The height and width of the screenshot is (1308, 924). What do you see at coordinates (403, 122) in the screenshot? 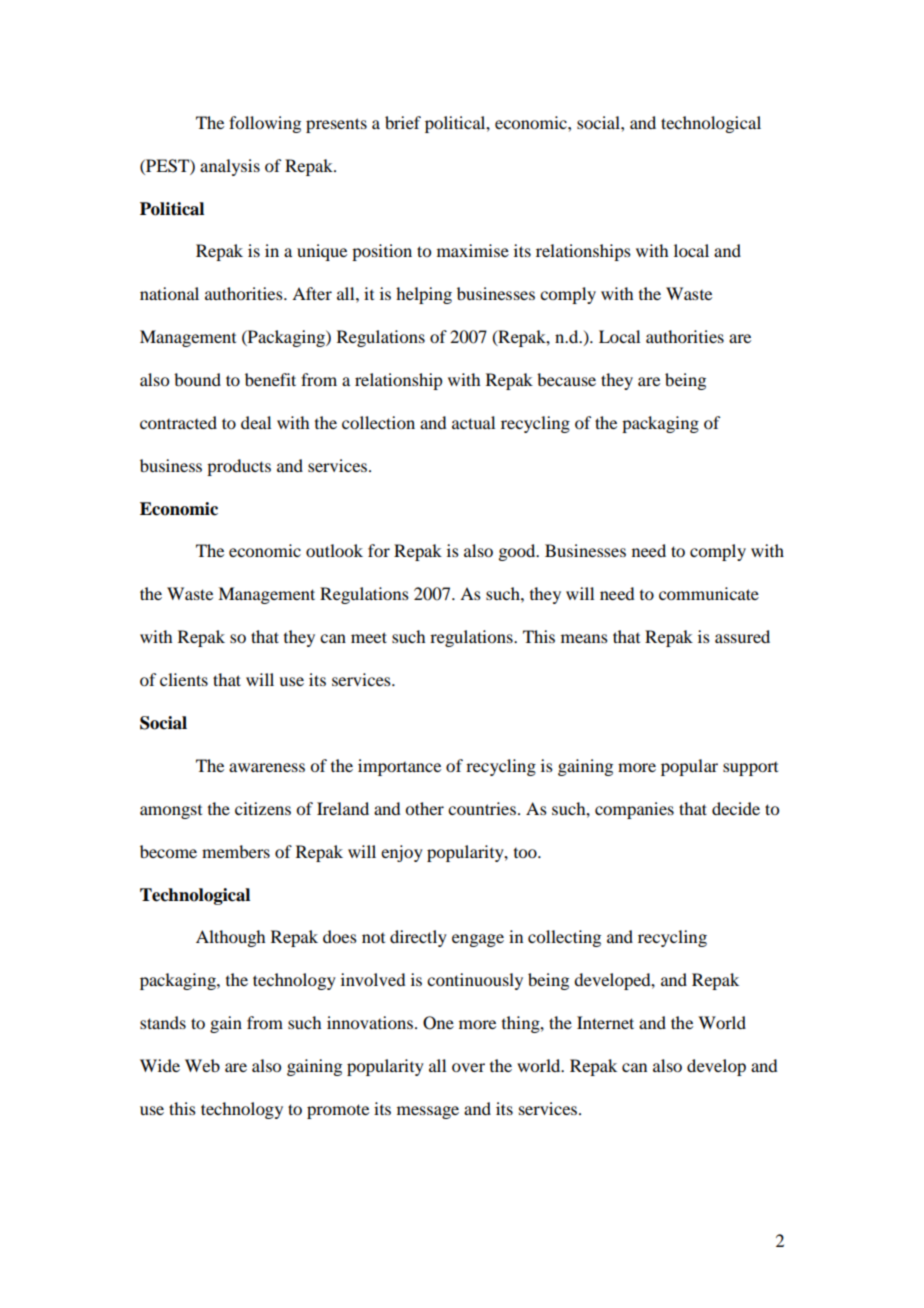
I see `brief` at bounding box center [403, 122].
